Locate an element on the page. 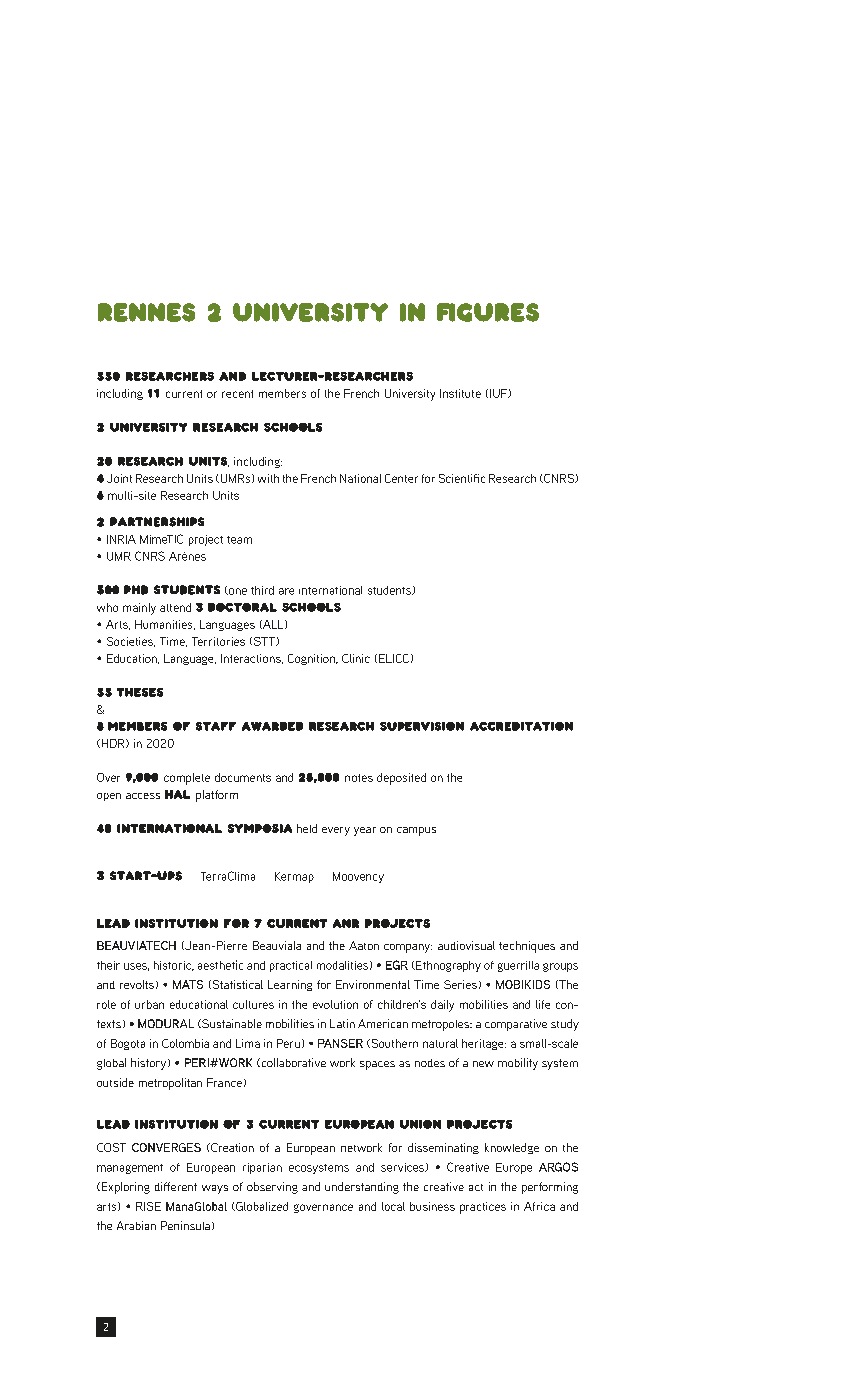  notes is located at coordinates (359, 778).
